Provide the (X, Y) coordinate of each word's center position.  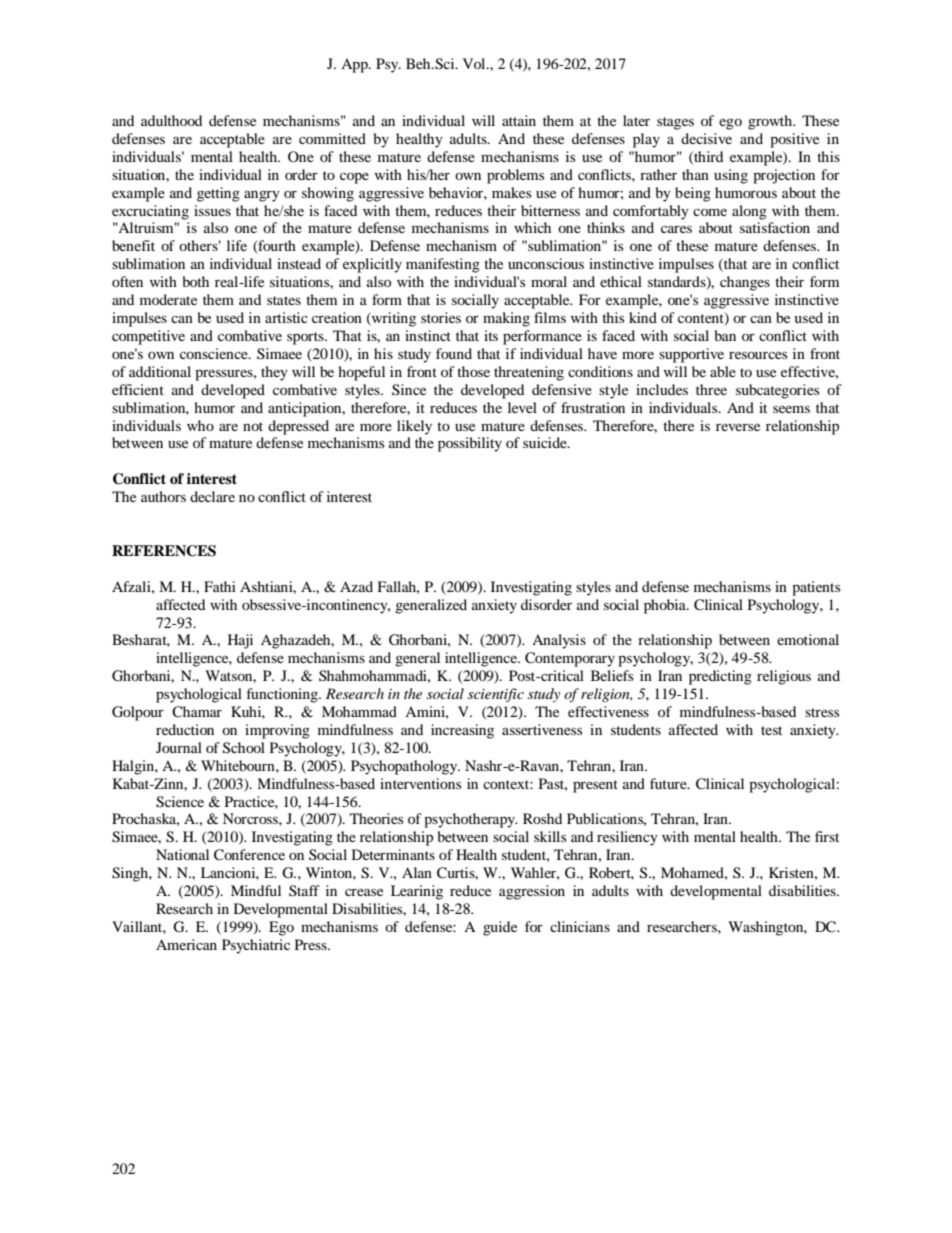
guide (500, 928)
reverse (738, 427)
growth (771, 122)
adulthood (171, 120)
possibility (470, 444)
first (827, 836)
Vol (475, 63)
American (186, 944)
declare (212, 496)
